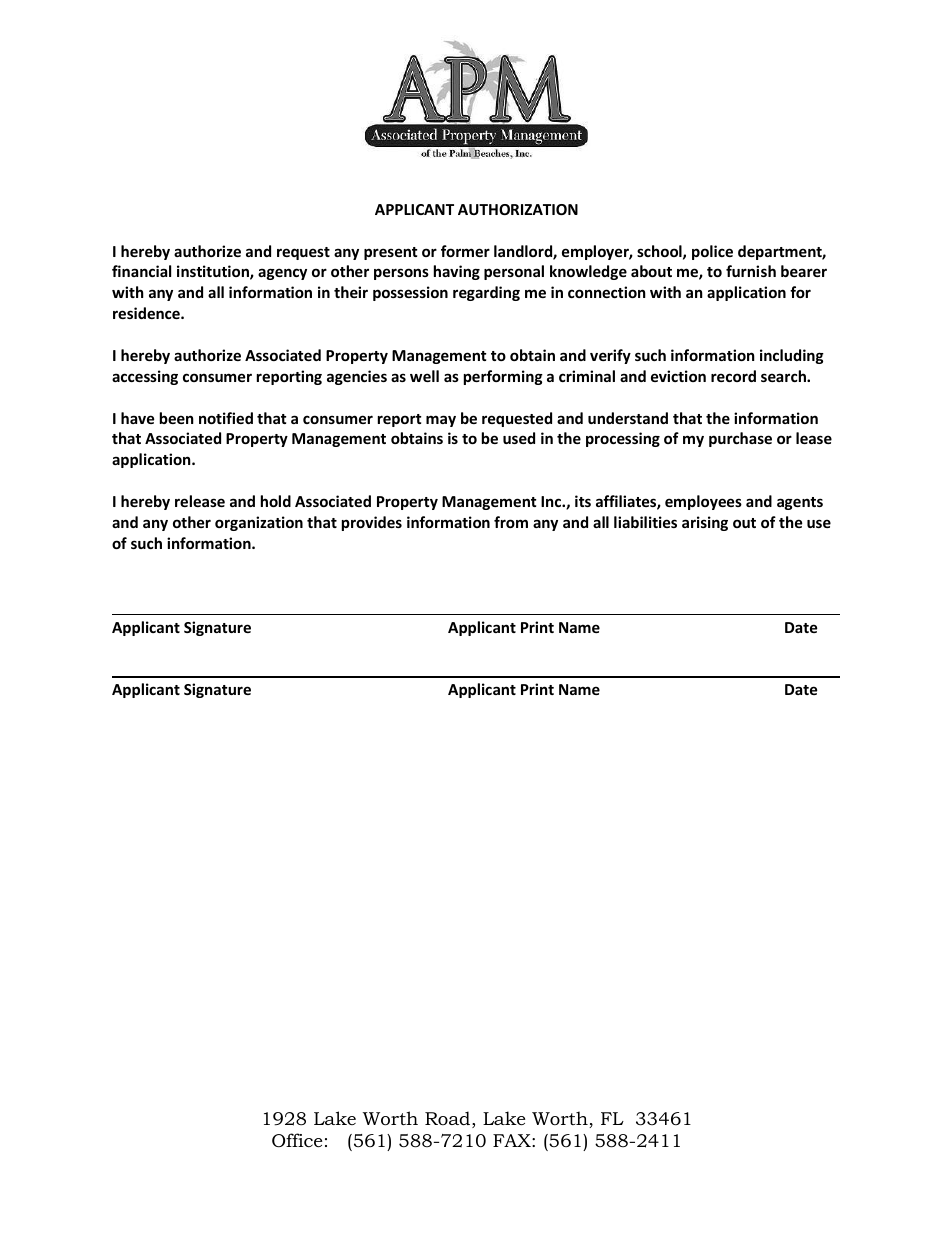 This screenshot has width=952, height=1233. What do you see at coordinates (645, 522) in the screenshot?
I see `liabilities` at bounding box center [645, 522].
